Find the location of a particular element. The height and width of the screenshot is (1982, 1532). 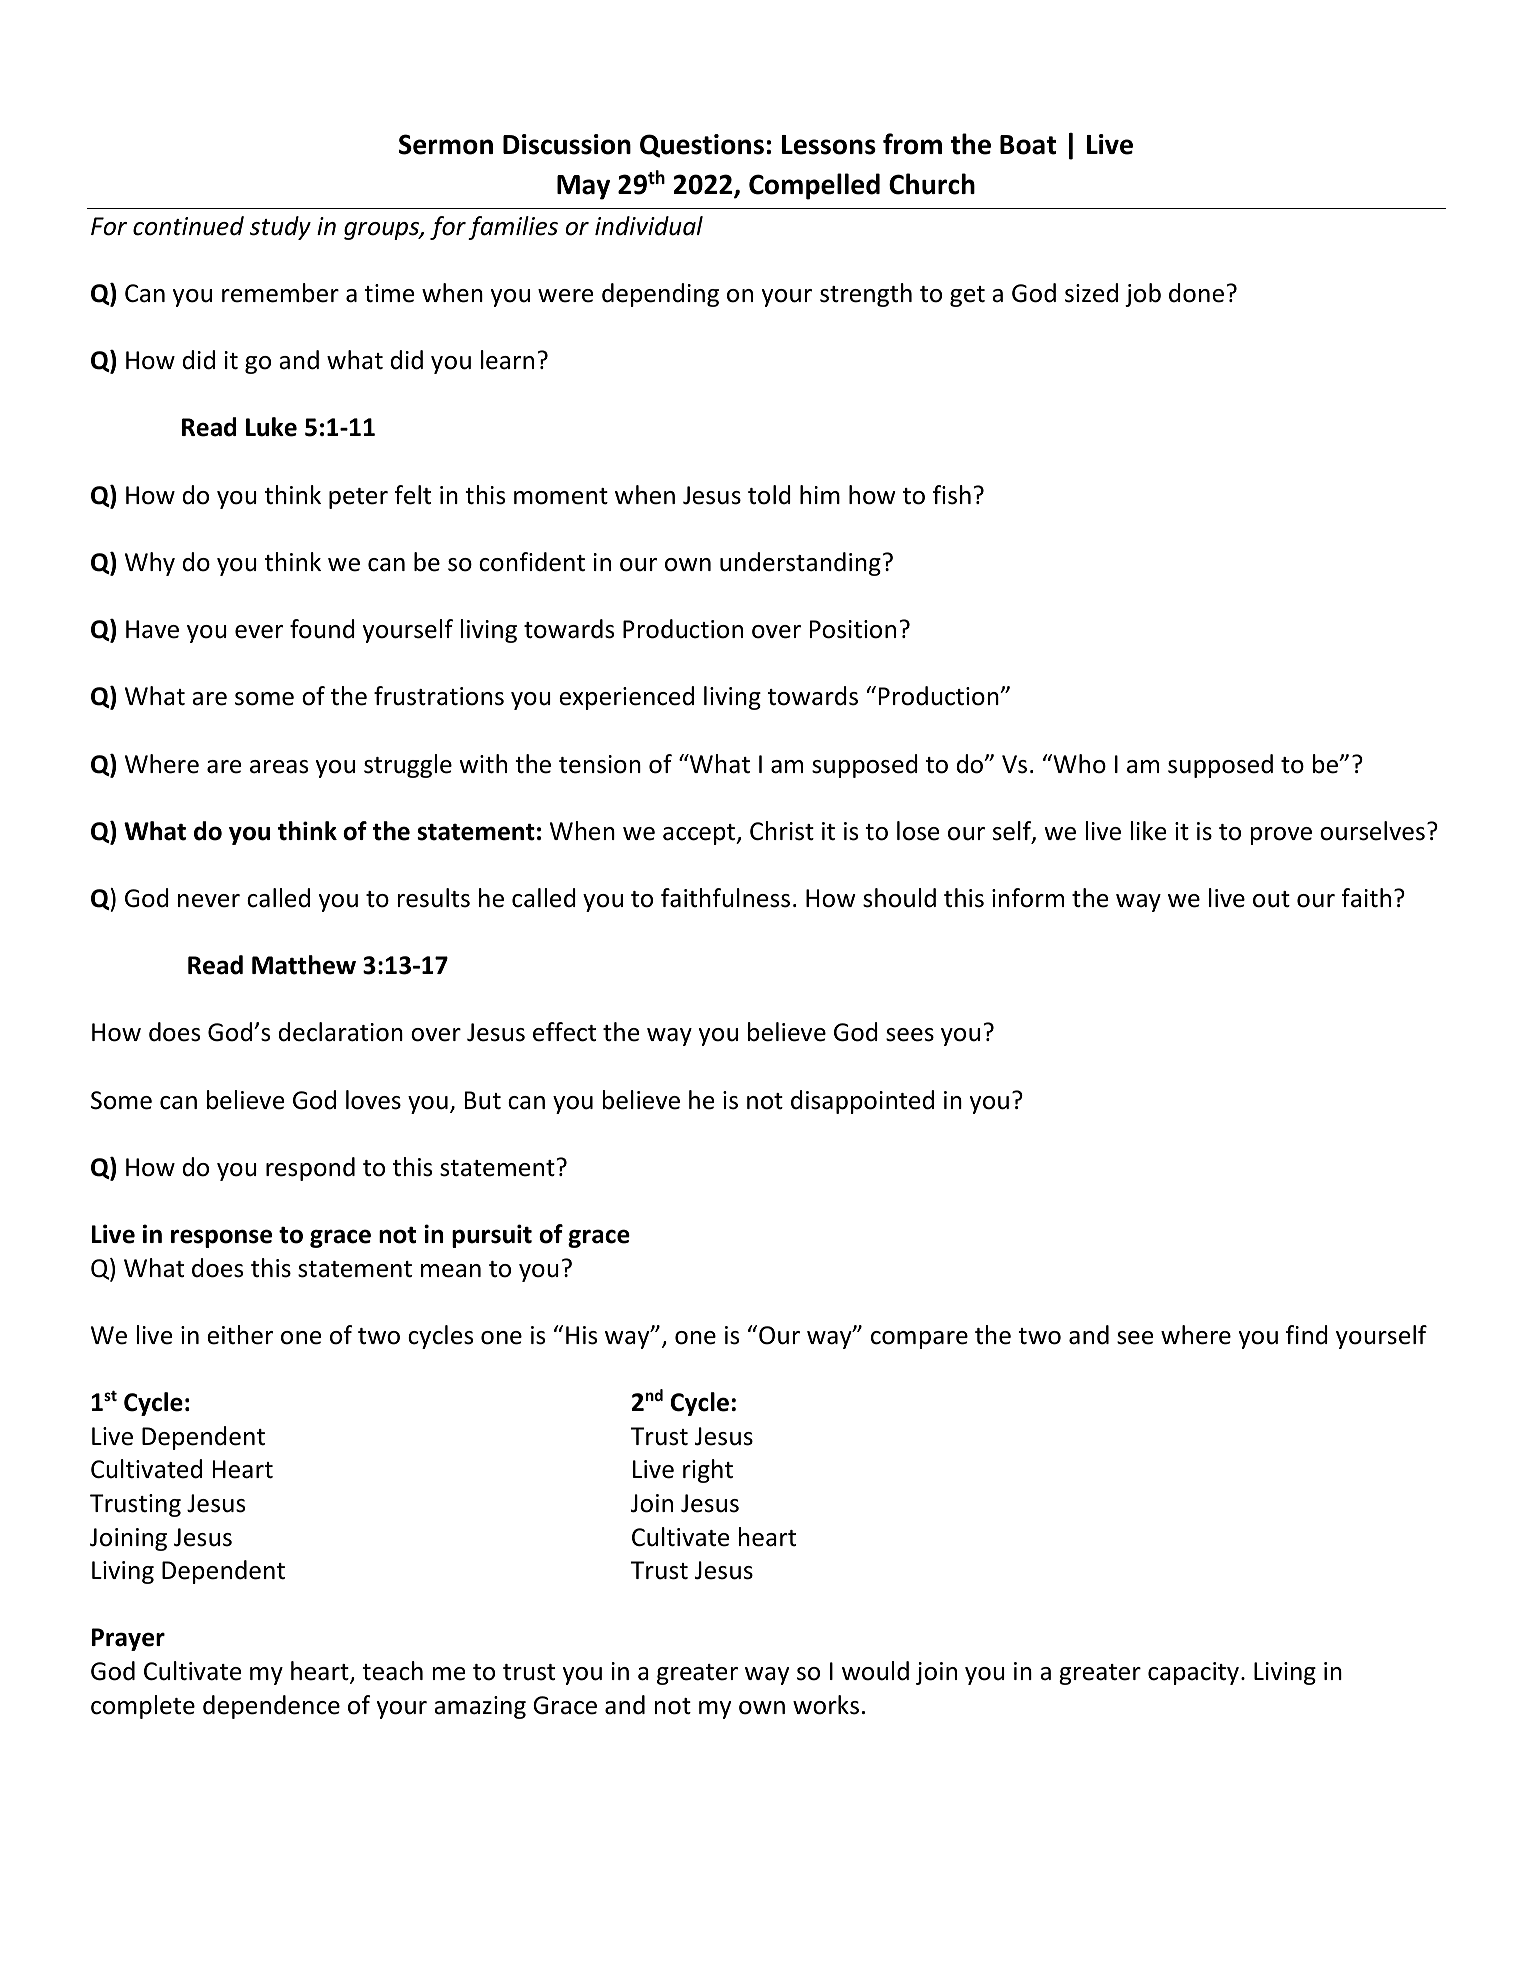

Matthew is located at coordinates (304, 965).
